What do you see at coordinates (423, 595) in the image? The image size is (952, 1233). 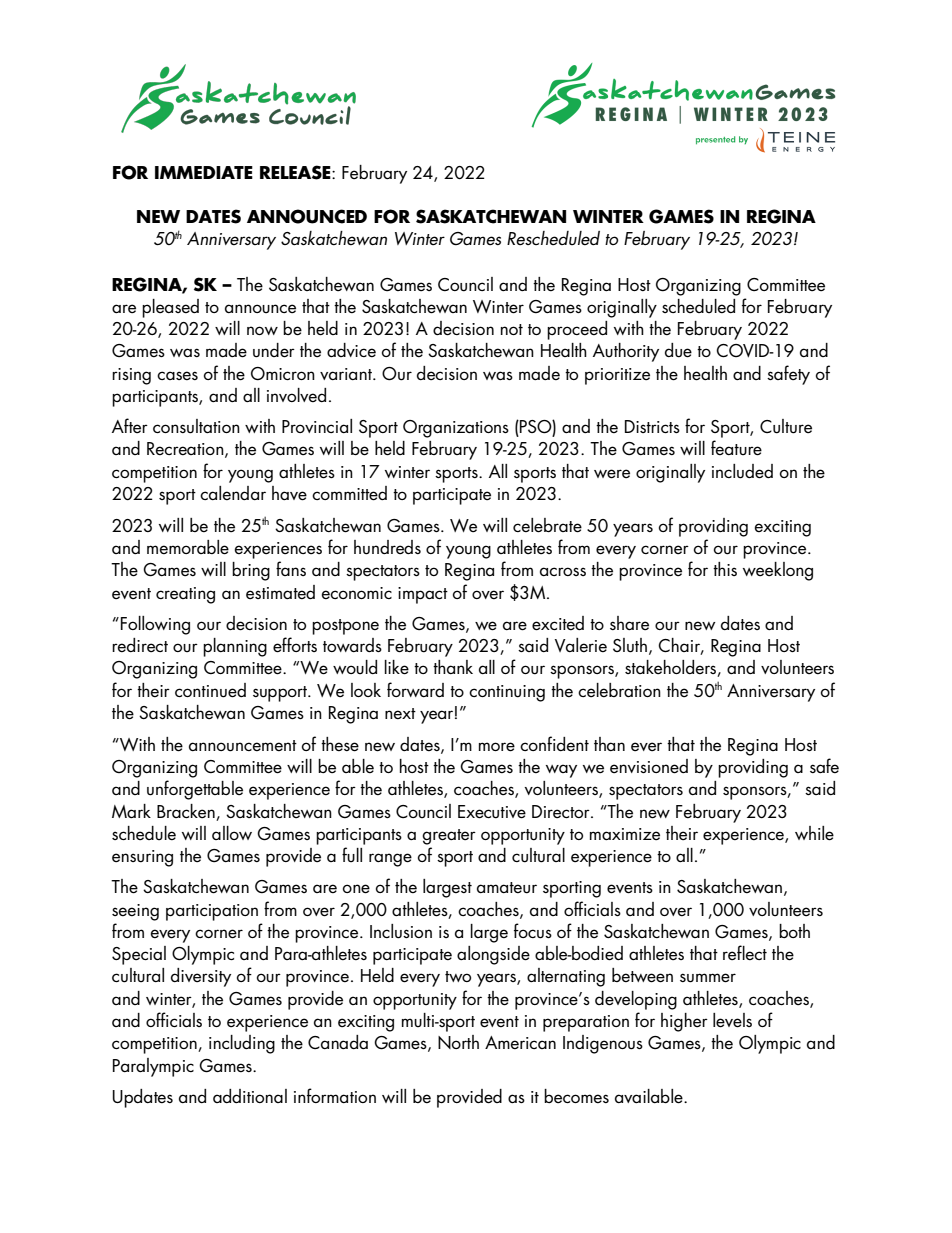 I see `impact` at bounding box center [423, 595].
